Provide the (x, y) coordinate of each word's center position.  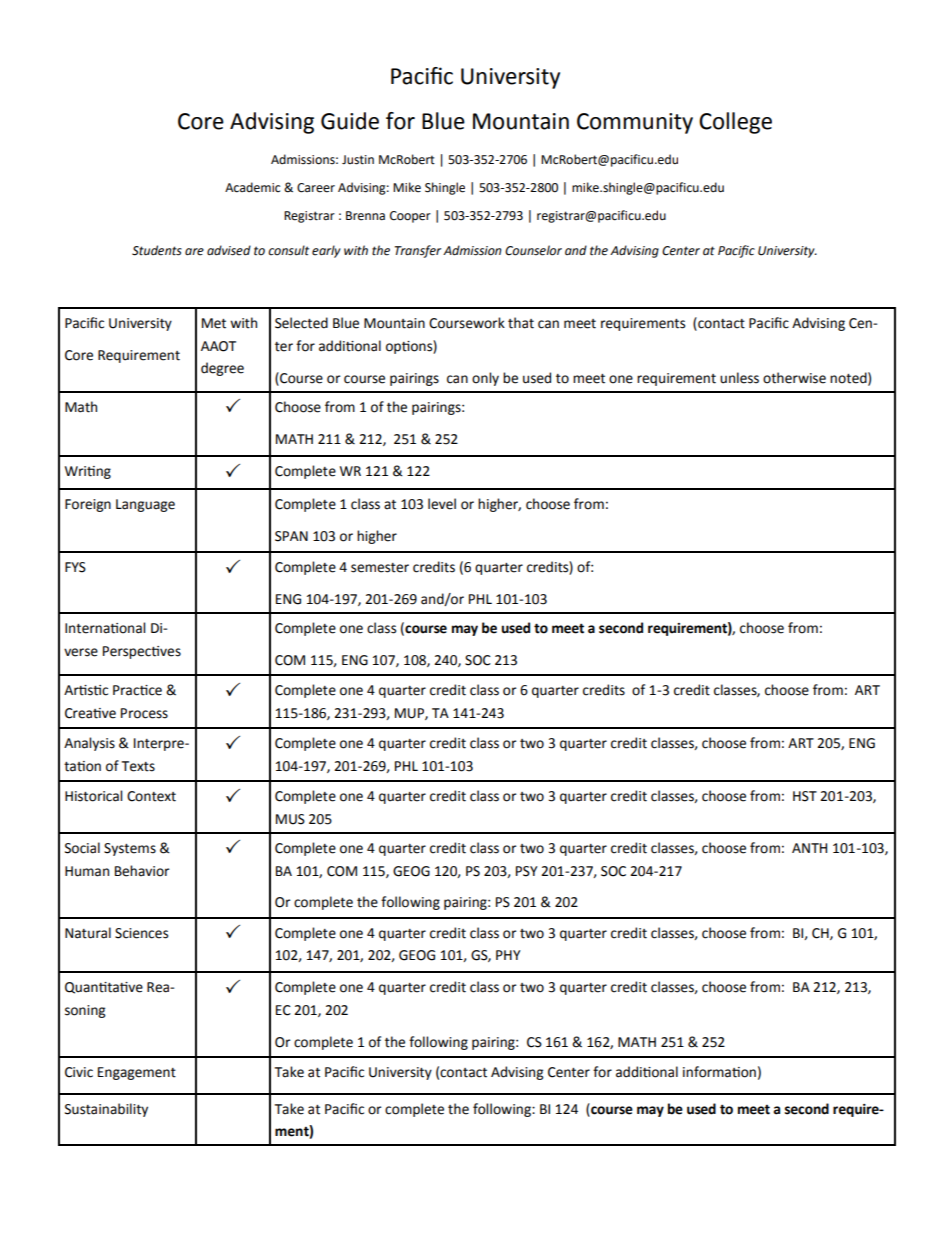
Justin (358, 160)
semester (380, 568)
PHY (508, 955)
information (719, 1072)
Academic (252, 187)
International (105, 628)
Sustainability (106, 1110)
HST (805, 796)
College (735, 123)
